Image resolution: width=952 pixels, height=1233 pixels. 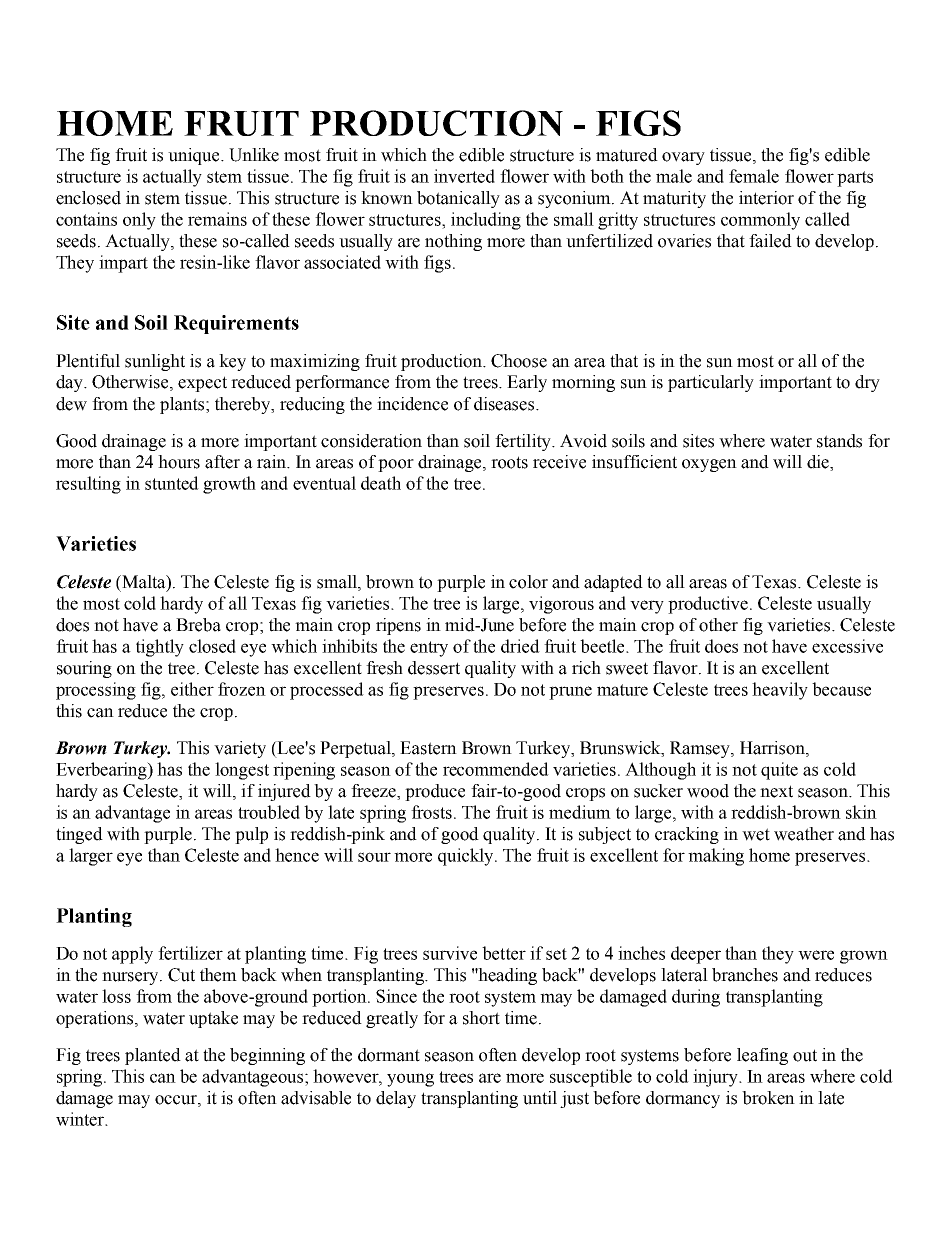 I want to click on next, so click(x=776, y=791).
